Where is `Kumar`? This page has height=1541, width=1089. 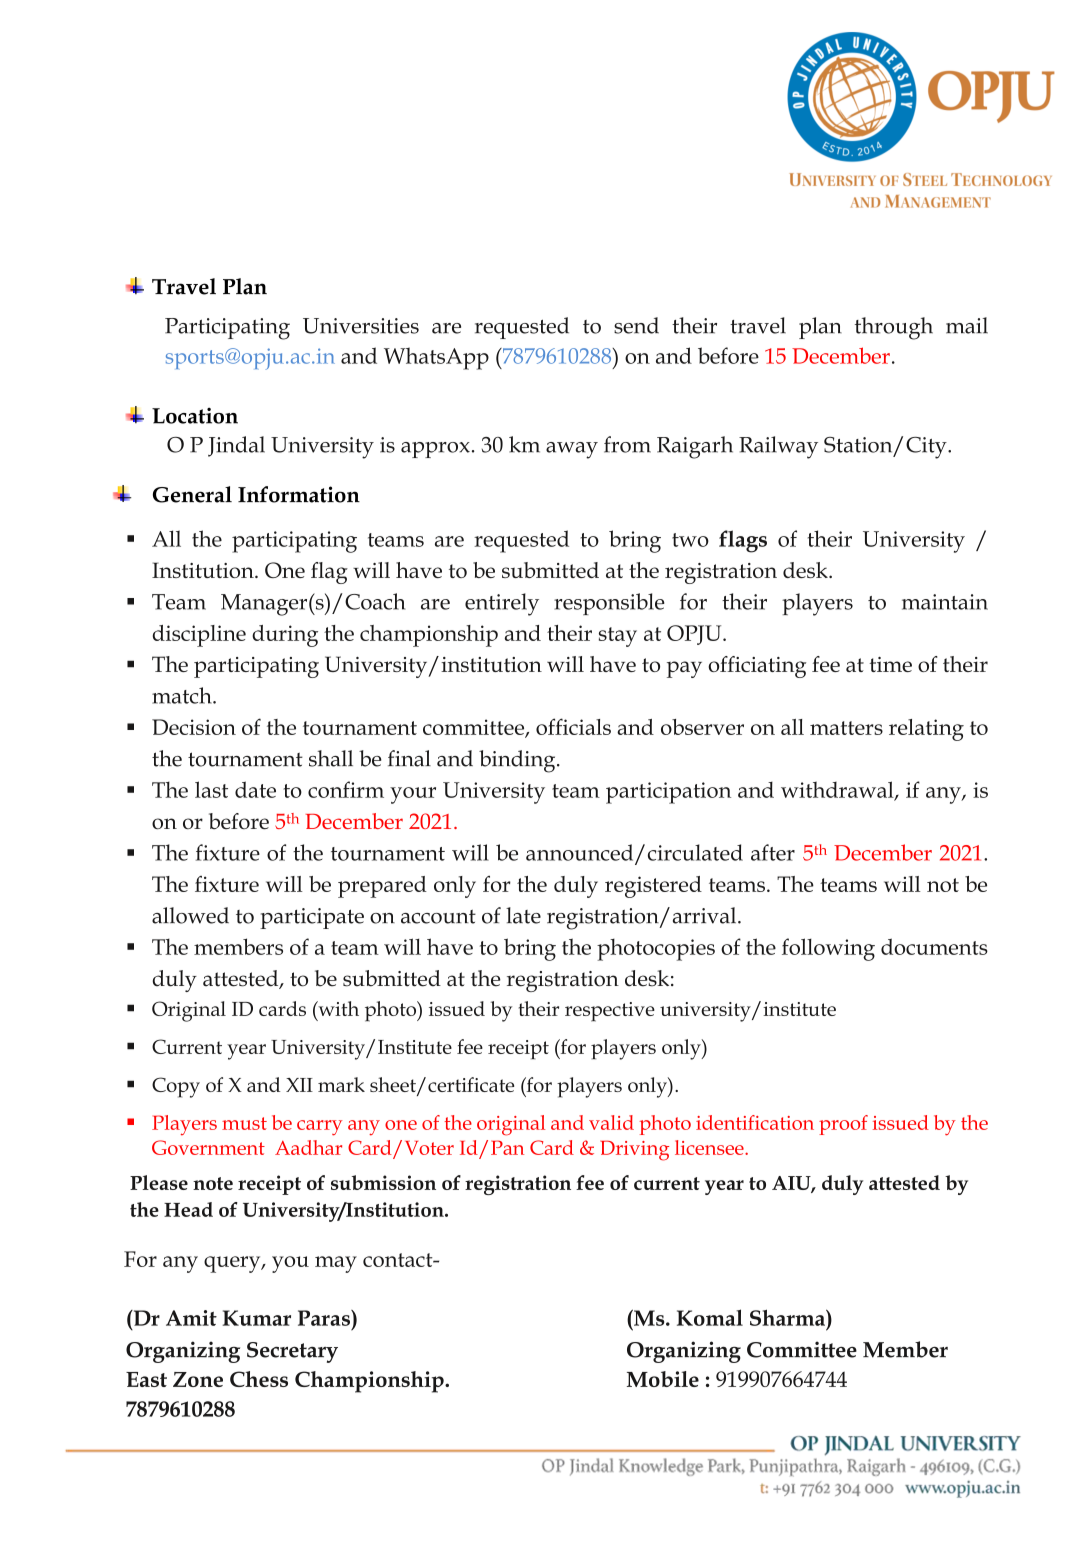
Kumar is located at coordinates (257, 1318).
